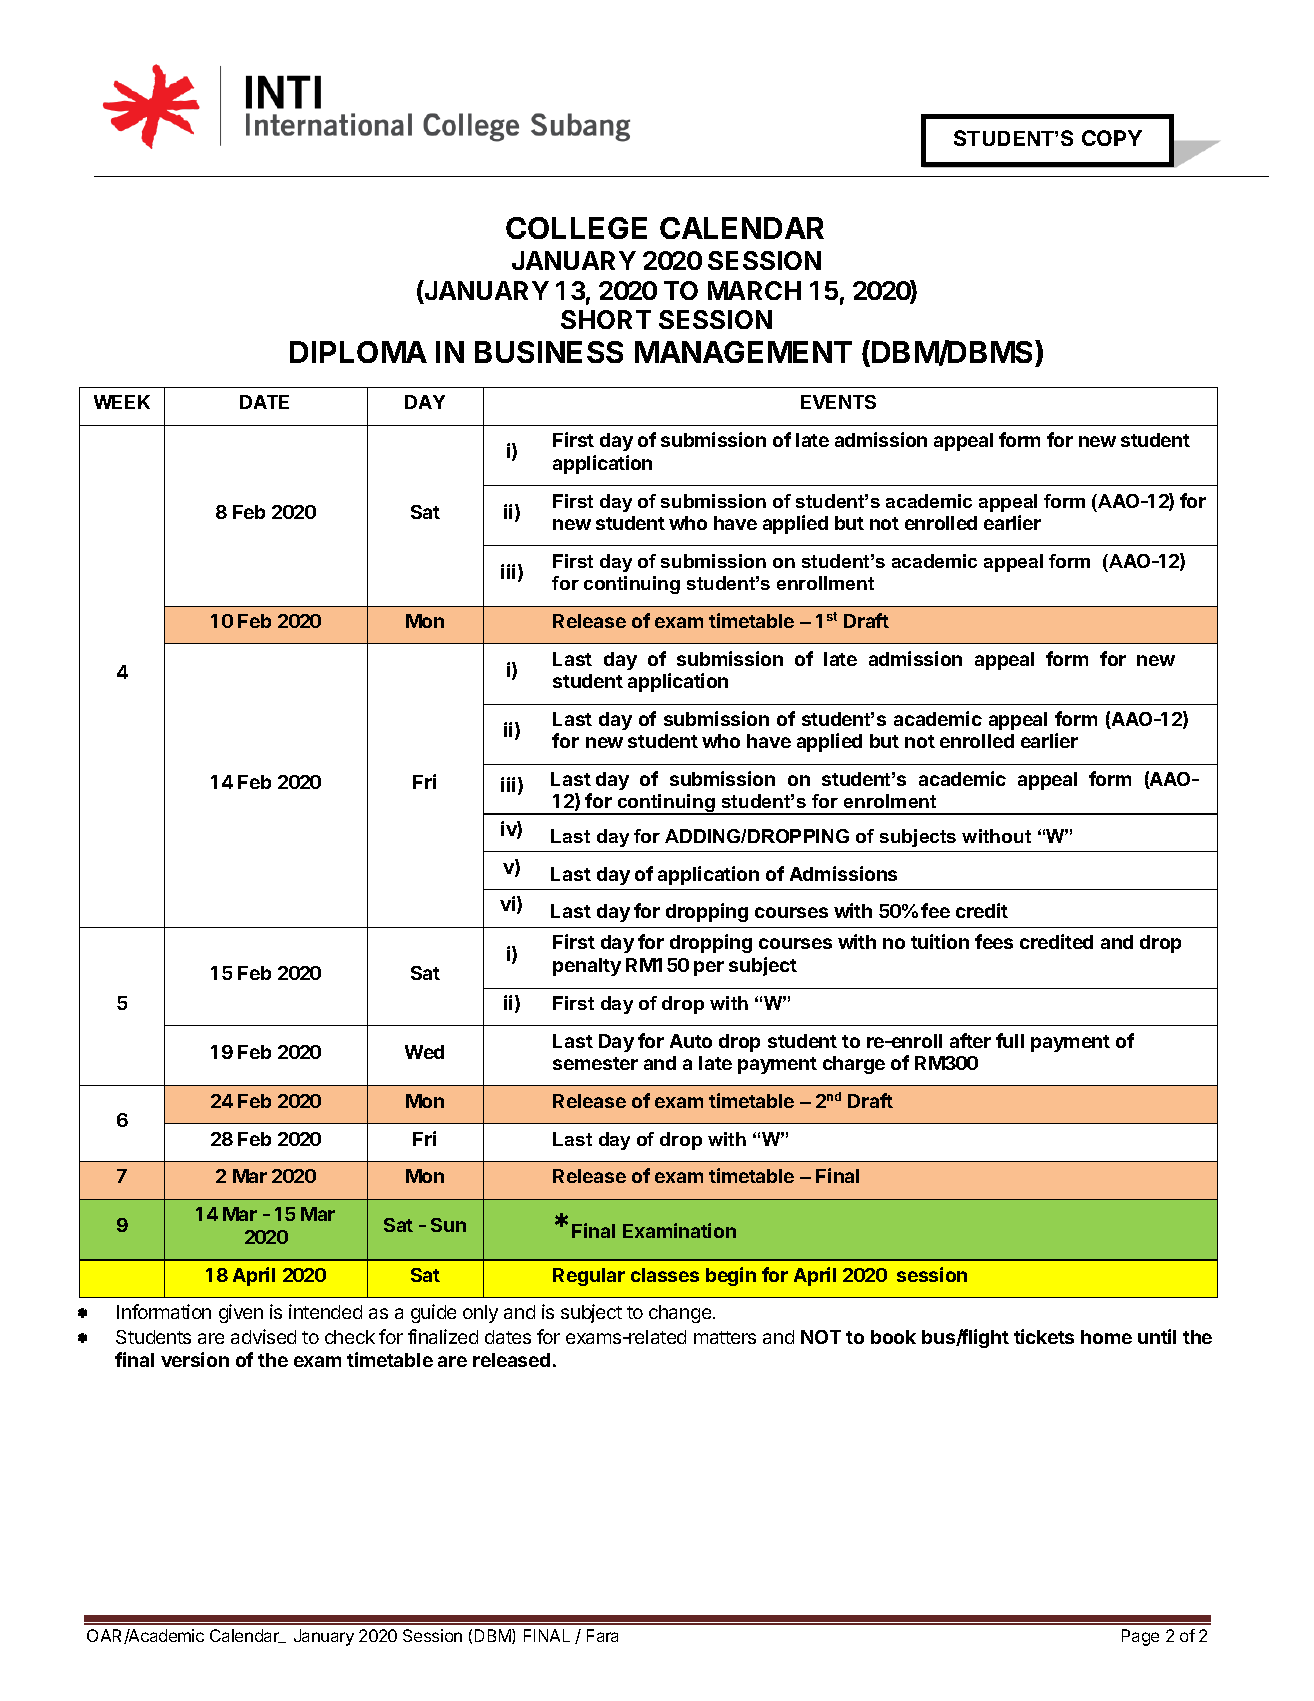 This screenshot has height=1701, width=1314. I want to click on COLLEGE, so click(576, 228).
